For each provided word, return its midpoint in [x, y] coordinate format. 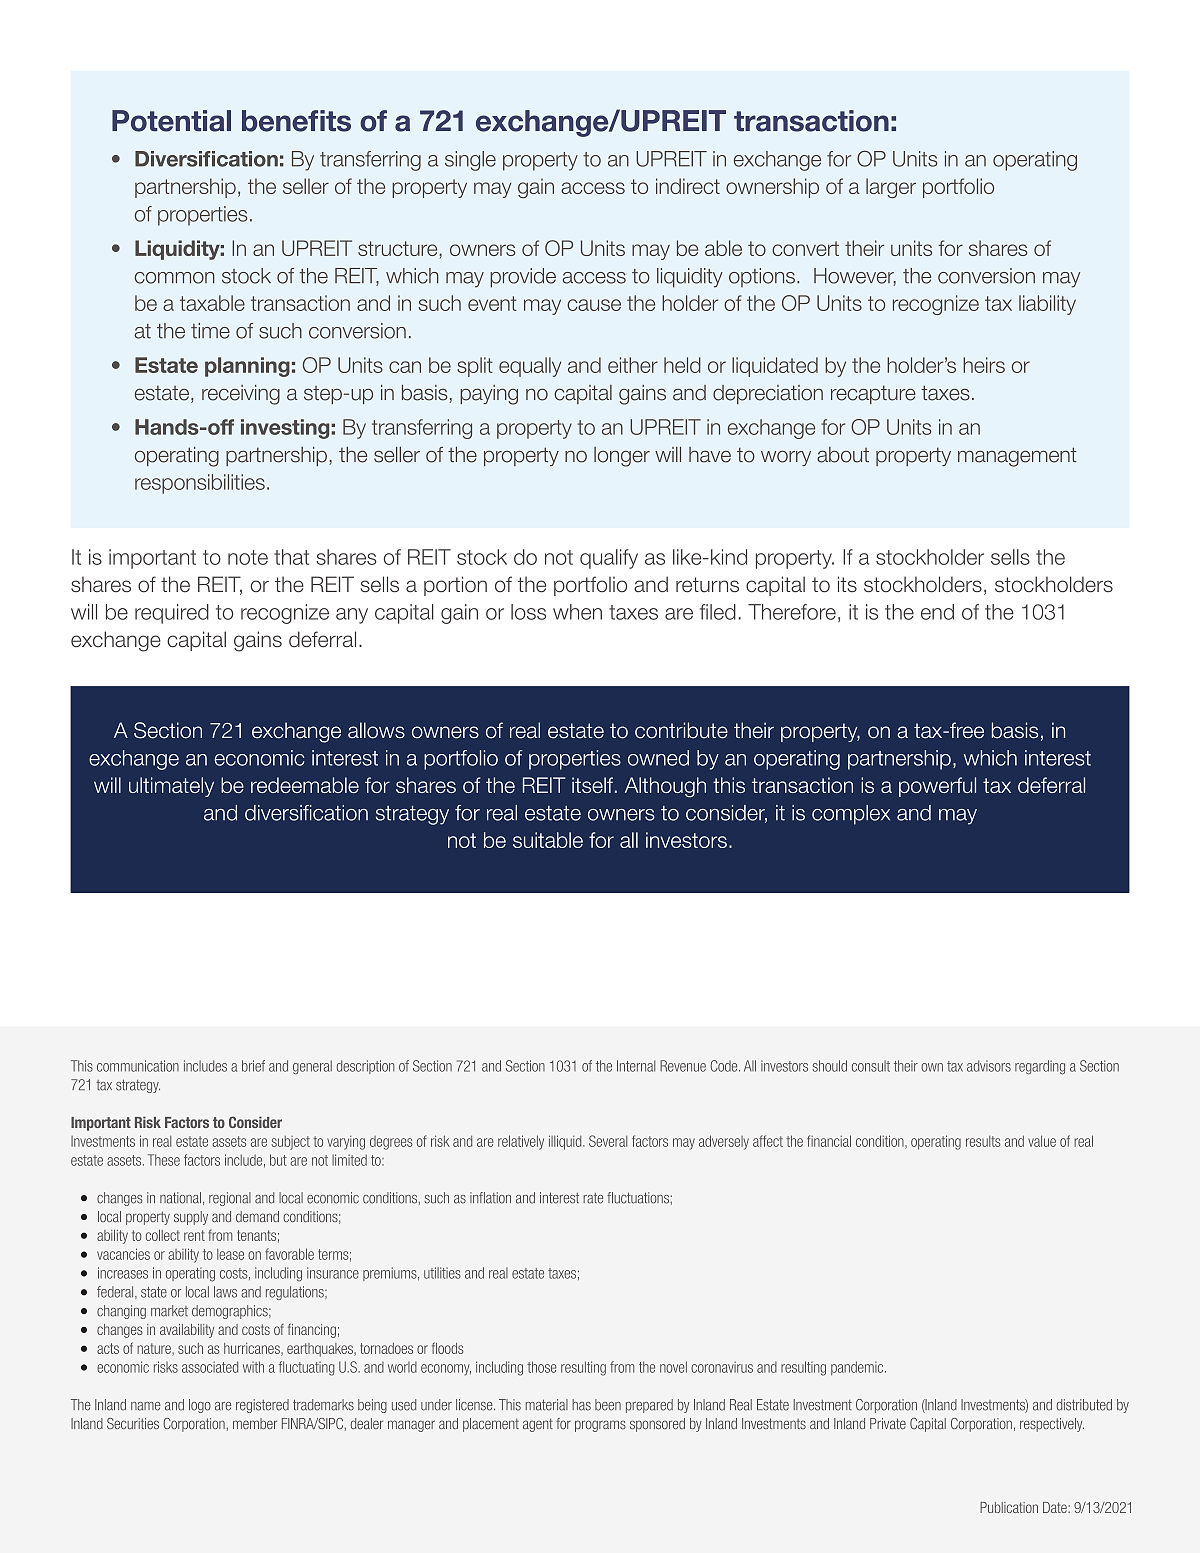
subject [290, 1143]
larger [891, 188]
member [255, 1423]
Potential [171, 121]
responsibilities [200, 484]
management [1017, 457]
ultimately [171, 787]
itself [592, 785]
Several [608, 1141]
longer [622, 457]
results [983, 1141]
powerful [937, 787]
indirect [688, 186]
